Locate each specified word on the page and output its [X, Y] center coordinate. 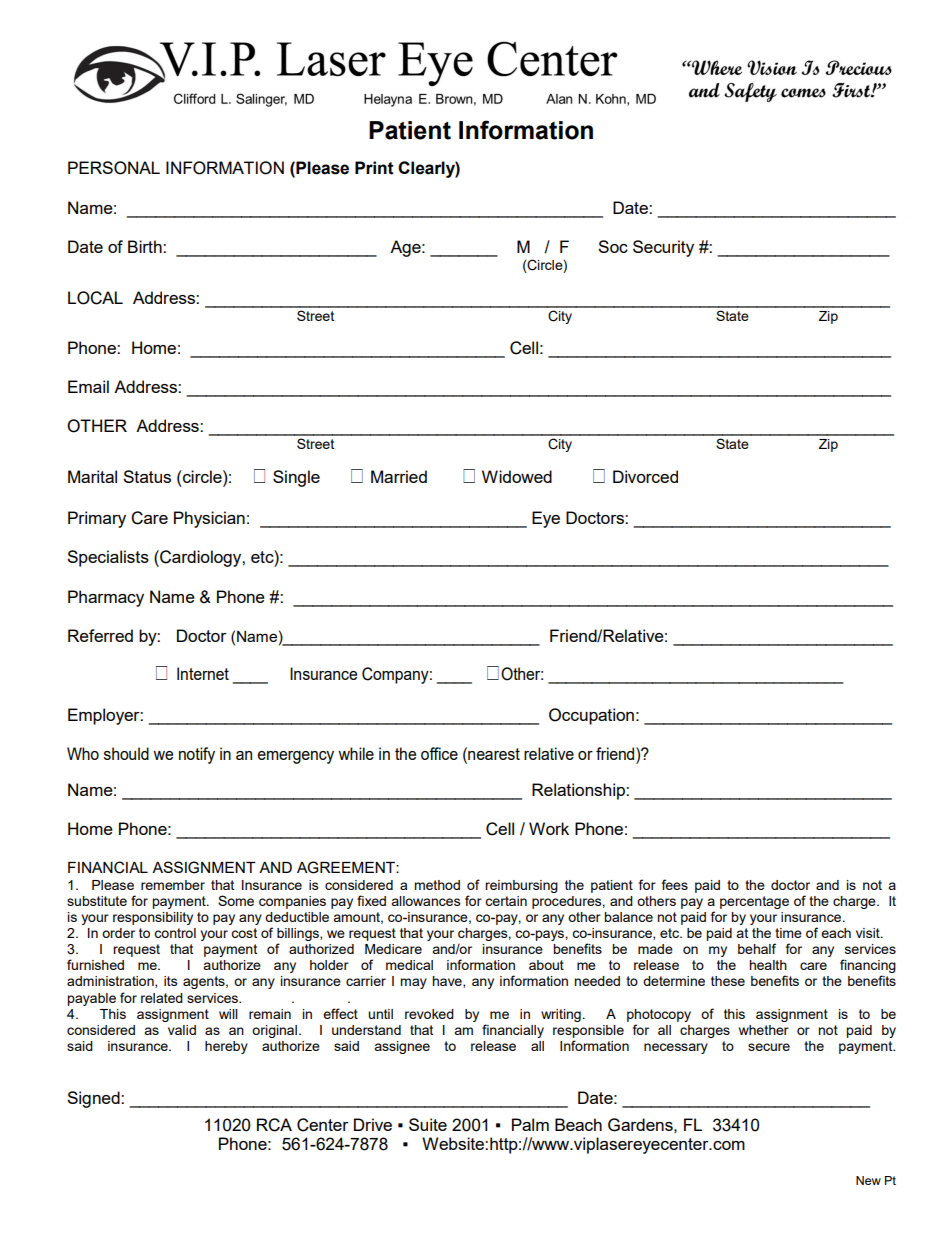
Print [374, 168]
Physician [209, 519]
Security [663, 248]
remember [173, 885]
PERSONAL [114, 168]
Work [549, 828]
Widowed [517, 476]
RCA [274, 1125]
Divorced [645, 476]
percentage [754, 902]
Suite [428, 1124]
